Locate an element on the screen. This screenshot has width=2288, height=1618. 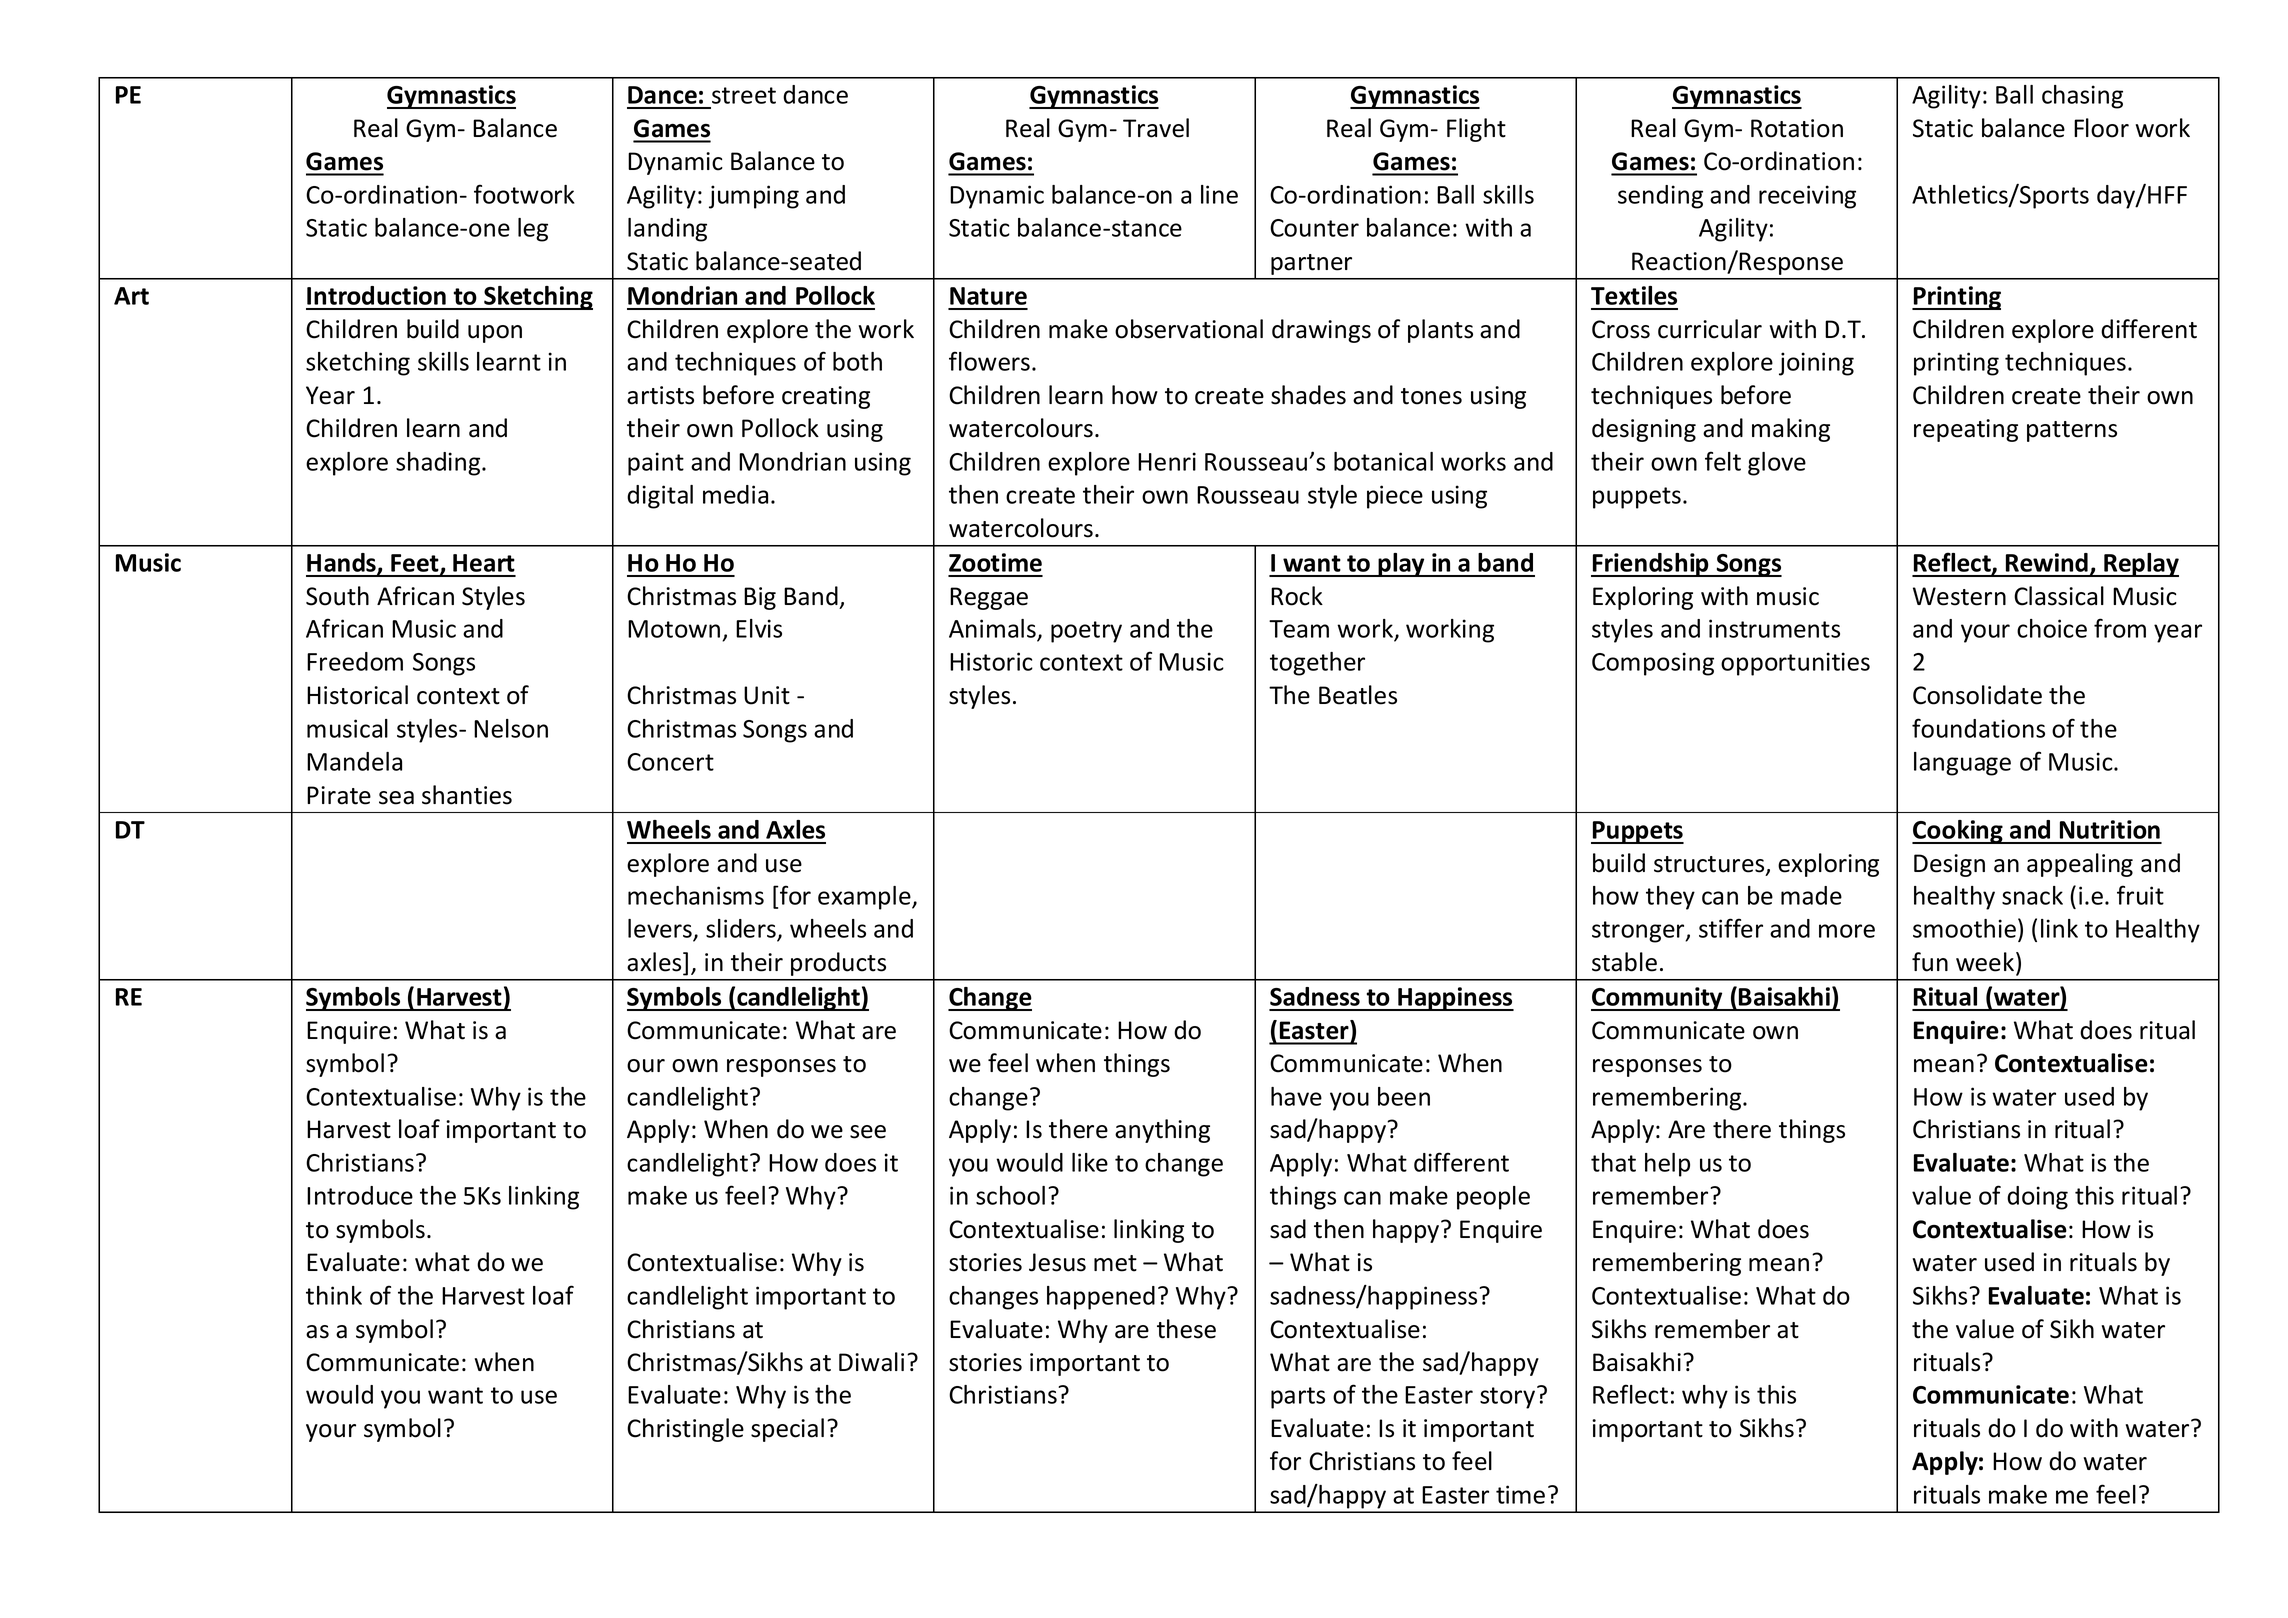
line is located at coordinates (1219, 194).
